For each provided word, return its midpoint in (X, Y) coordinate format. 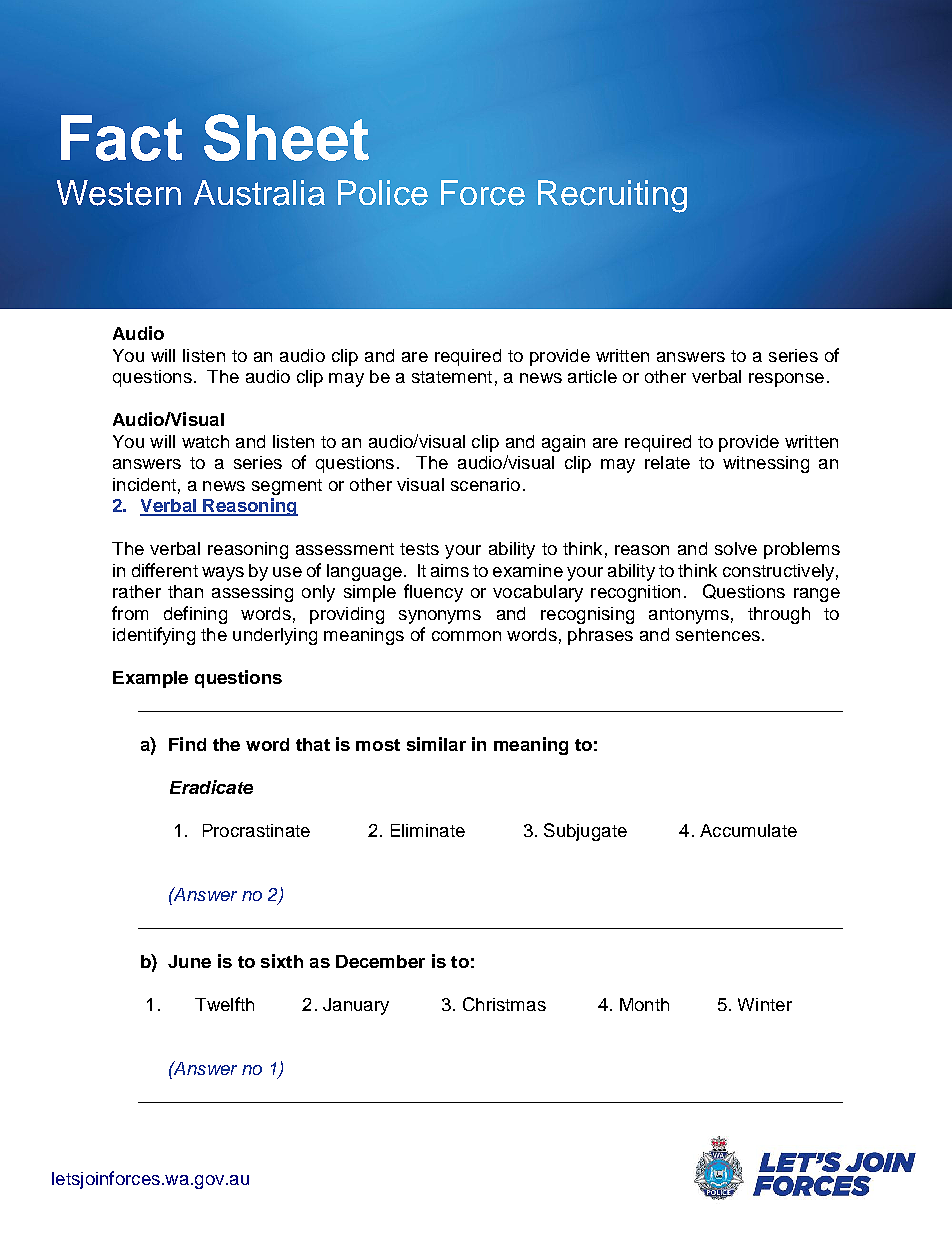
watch (205, 441)
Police (383, 193)
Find (187, 744)
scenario (485, 484)
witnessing (766, 464)
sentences (718, 635)
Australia (259, 193)
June (189, 961)
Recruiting (612, 196)
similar (436, 744)
